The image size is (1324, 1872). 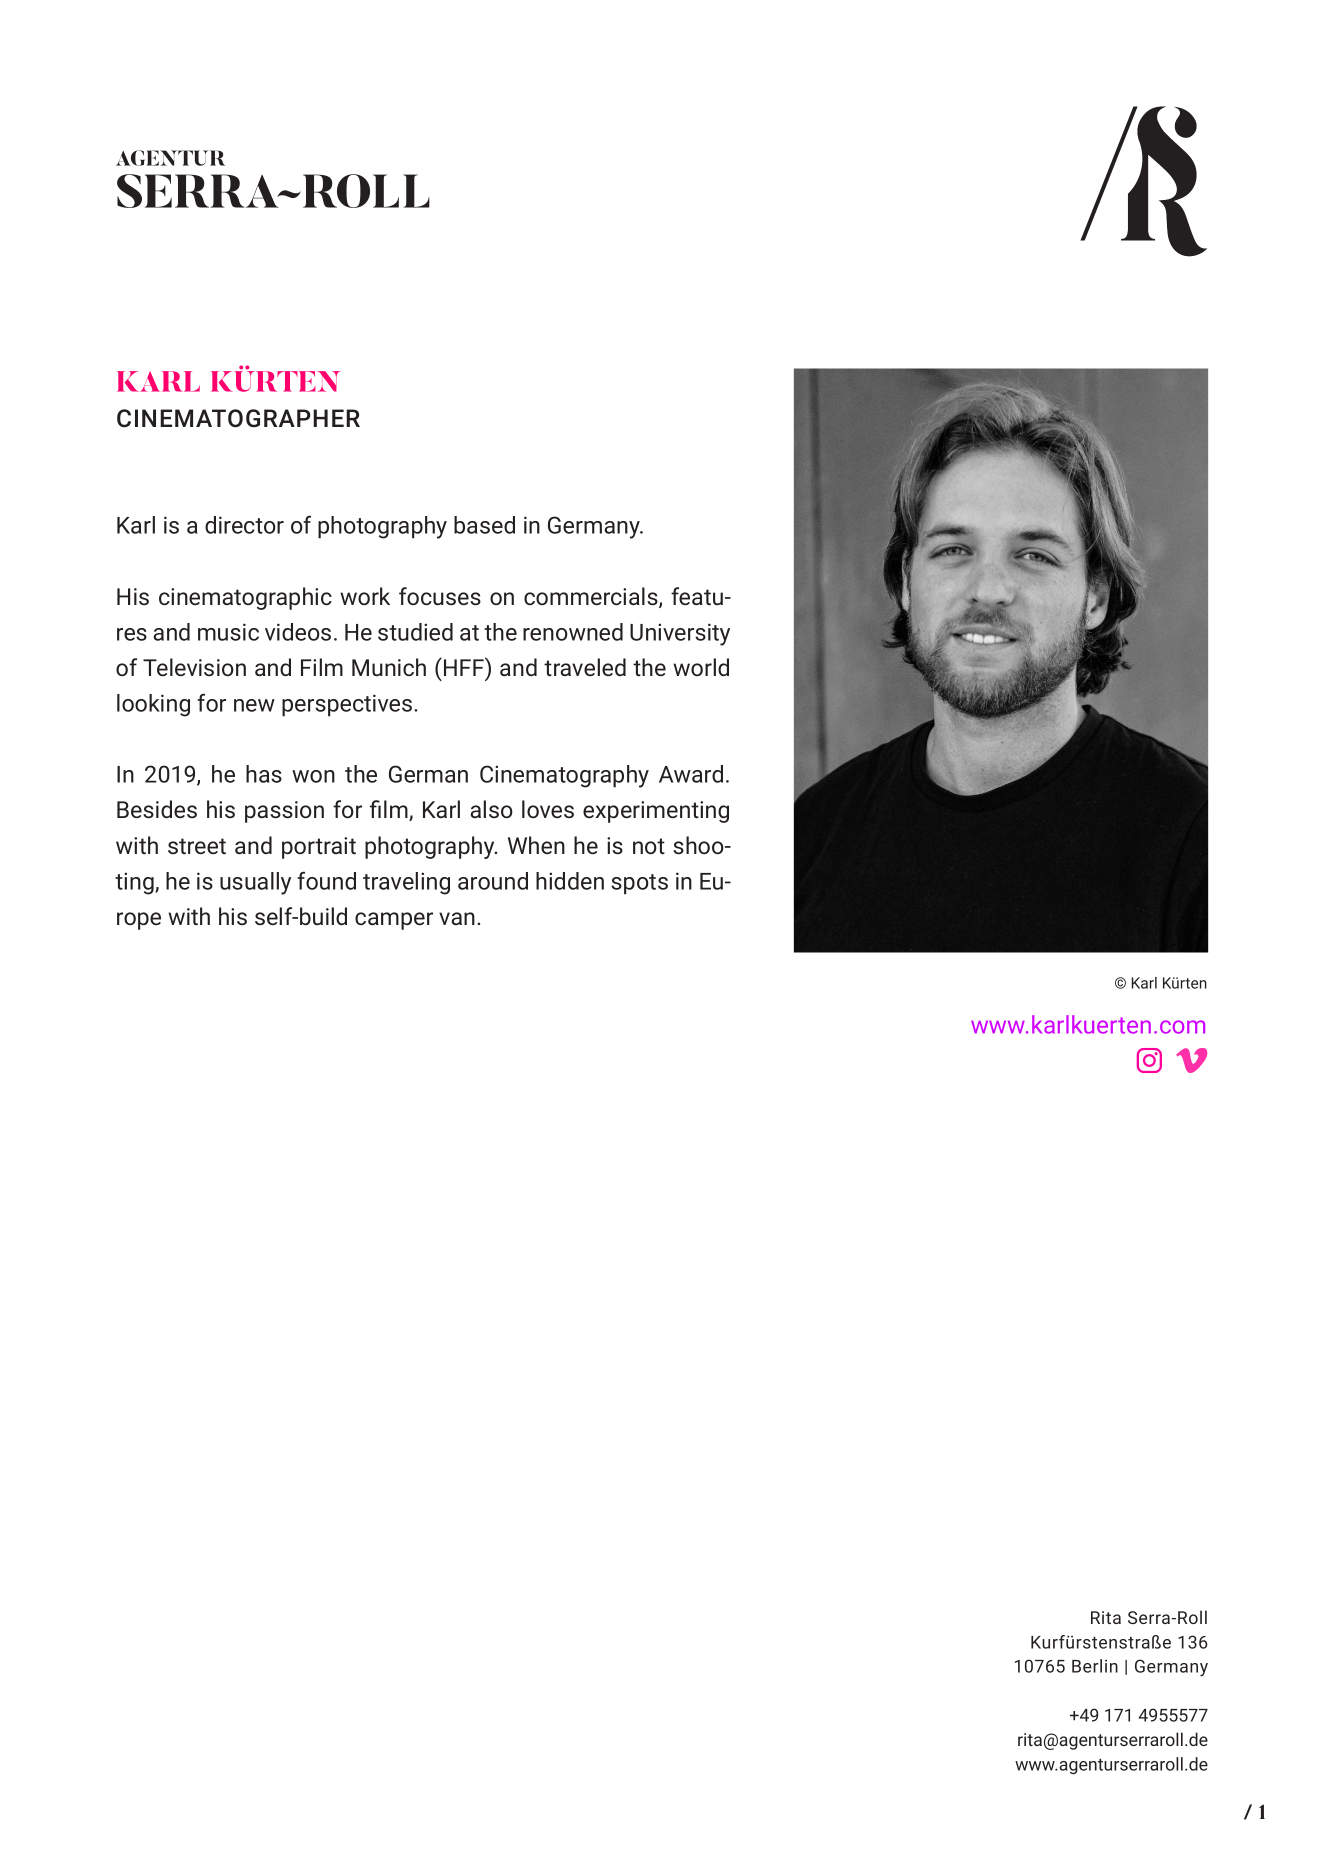 I want to click on Cinematography, so click(x=564, y=776).
